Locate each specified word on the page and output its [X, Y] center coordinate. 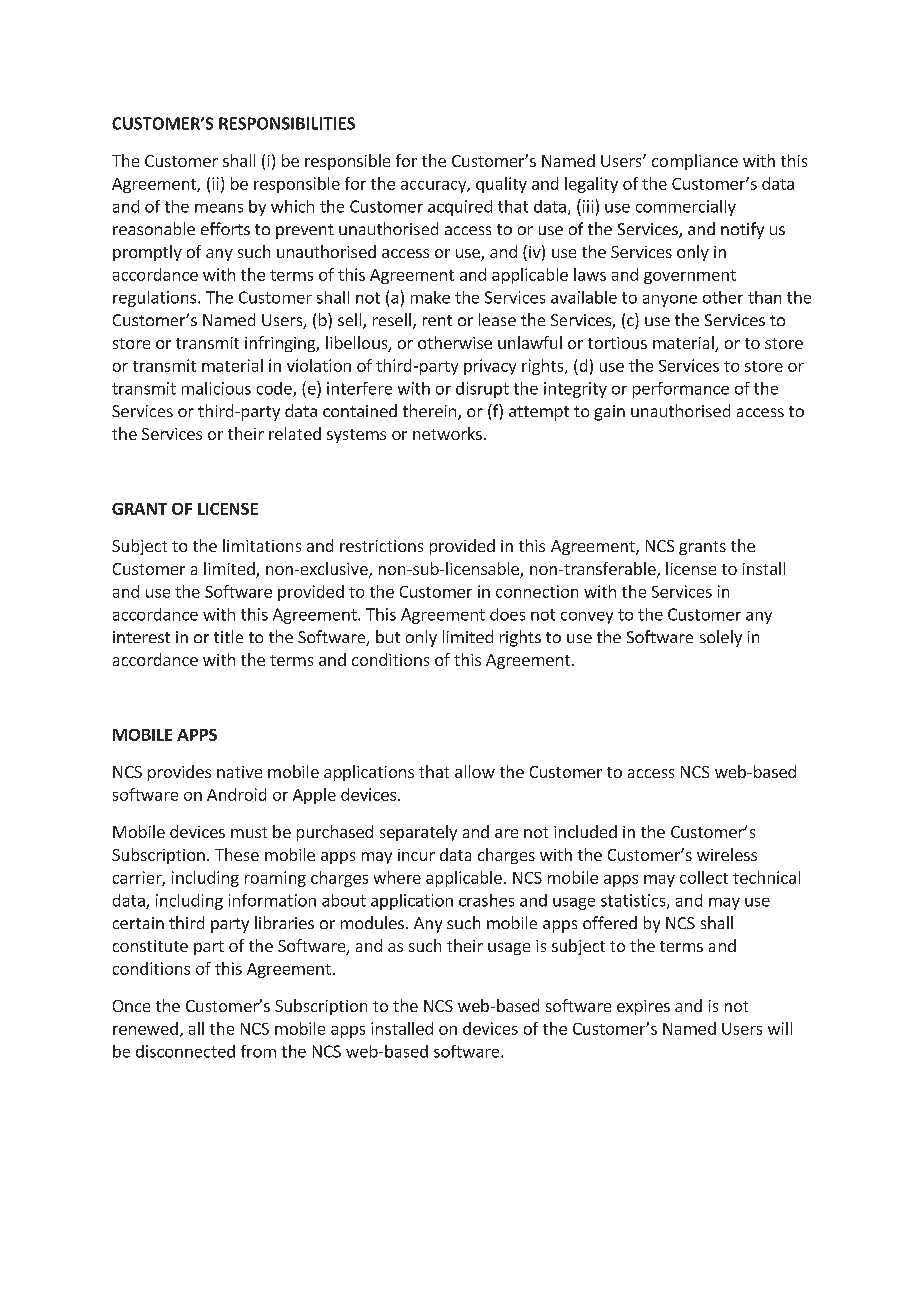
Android [236, 794]
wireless [727, 854]
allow [475, 771]
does [507, 614]
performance [681, 390]
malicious [216, 388]
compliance [695, 162]
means [219, 208]
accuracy [434, 187]
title [228, 636]
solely [721, 638]
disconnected [185, 1051]
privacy [490, 367]
